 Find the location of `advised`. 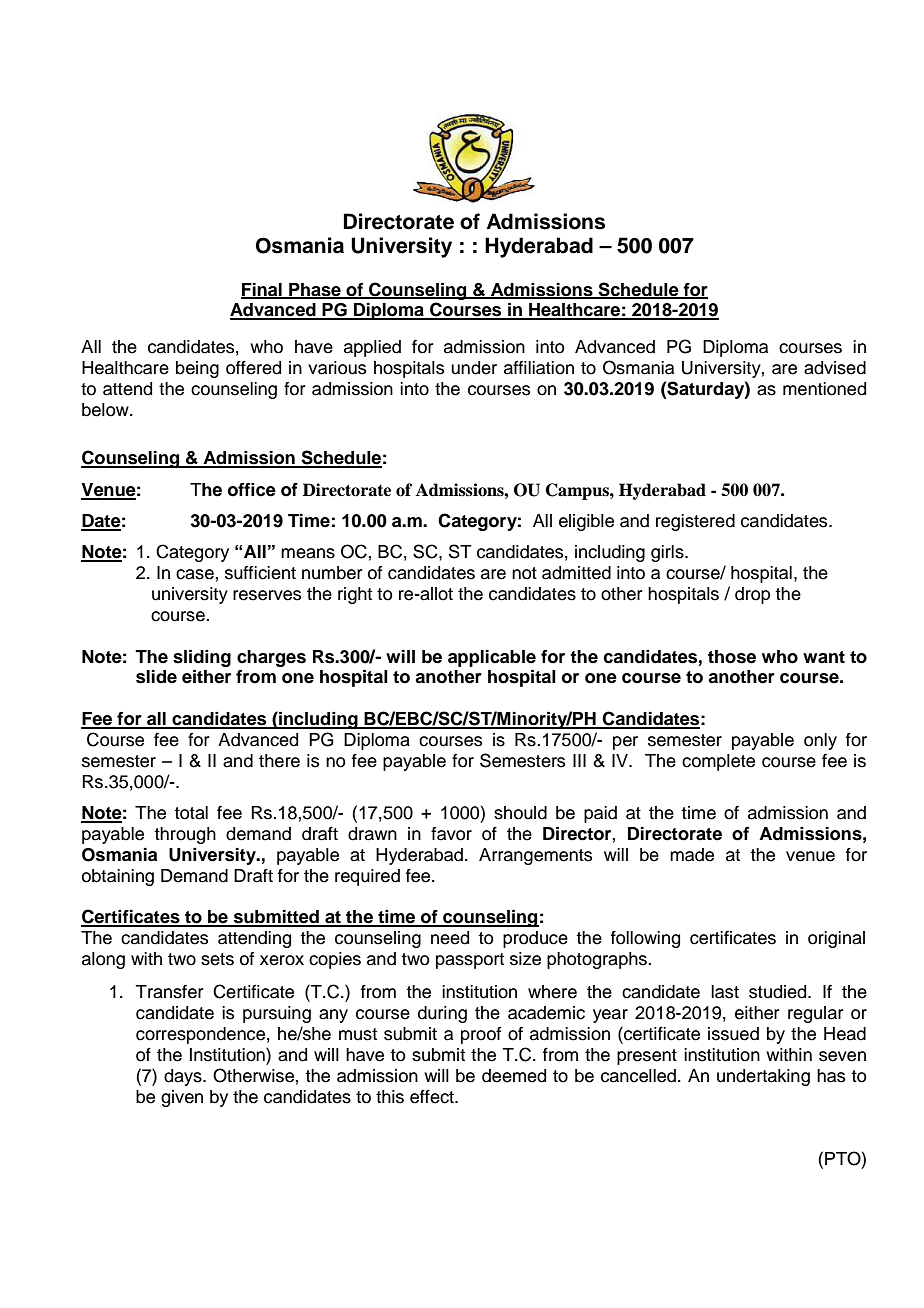

advised is located at coordinates (835, 368).
